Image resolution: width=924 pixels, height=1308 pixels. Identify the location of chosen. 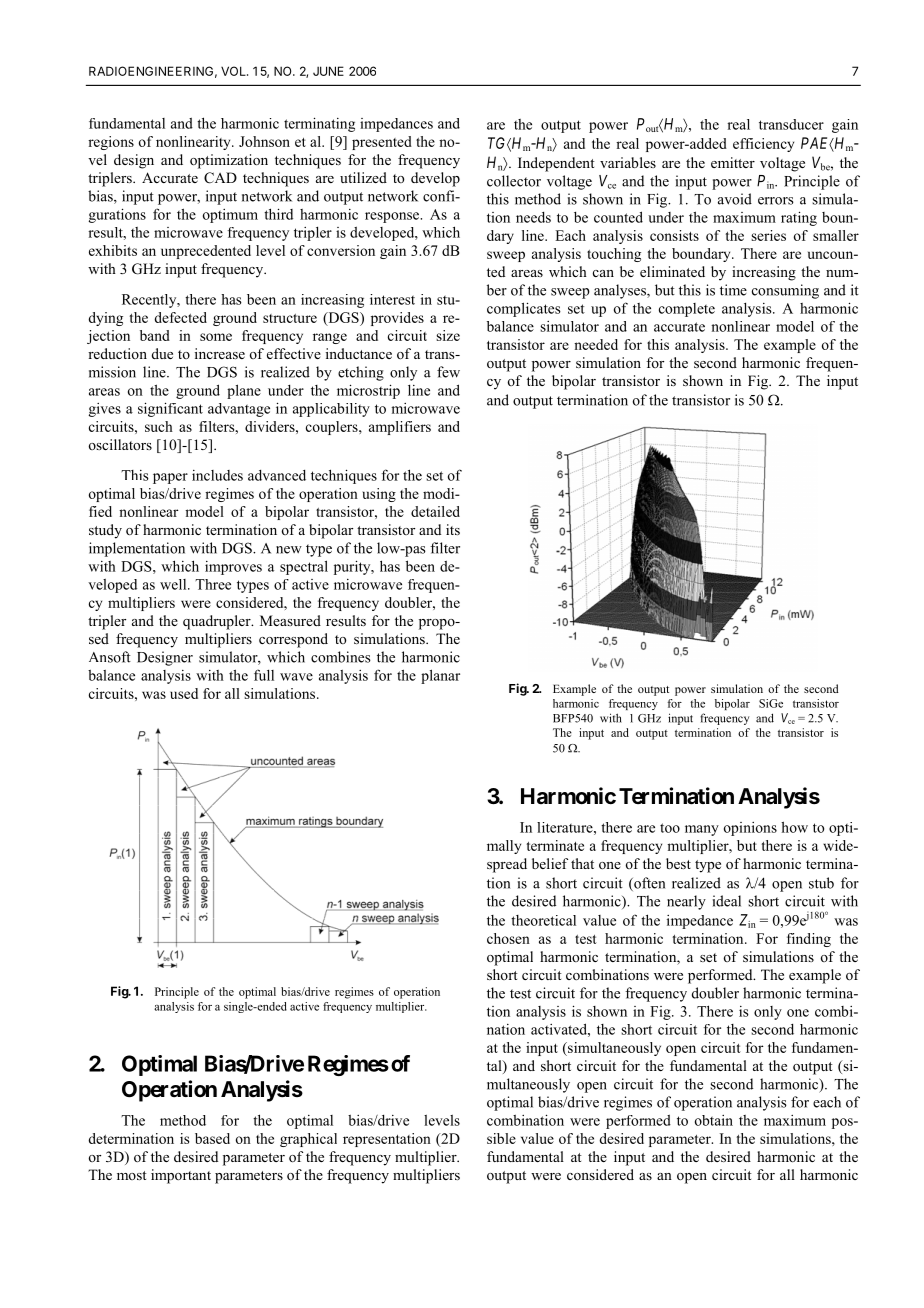
(508, 938).
